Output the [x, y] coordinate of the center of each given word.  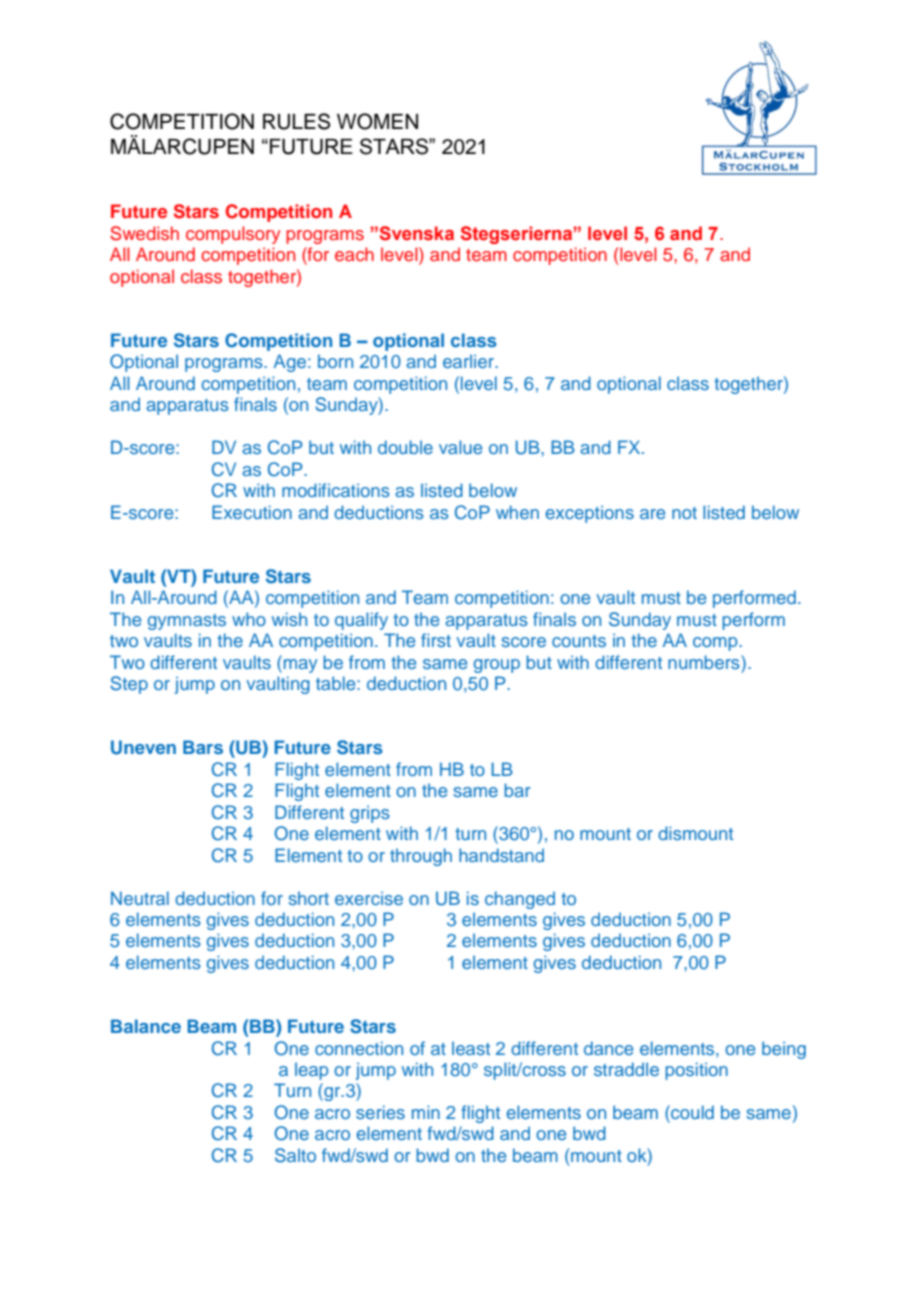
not [684, 513]
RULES [296, 121]
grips [370, 814]
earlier [469, 361]
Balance [146, 1026]
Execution [252, 512]
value [460, 447]
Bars [203, 747]
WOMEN [377, 121]
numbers [705, 662]
